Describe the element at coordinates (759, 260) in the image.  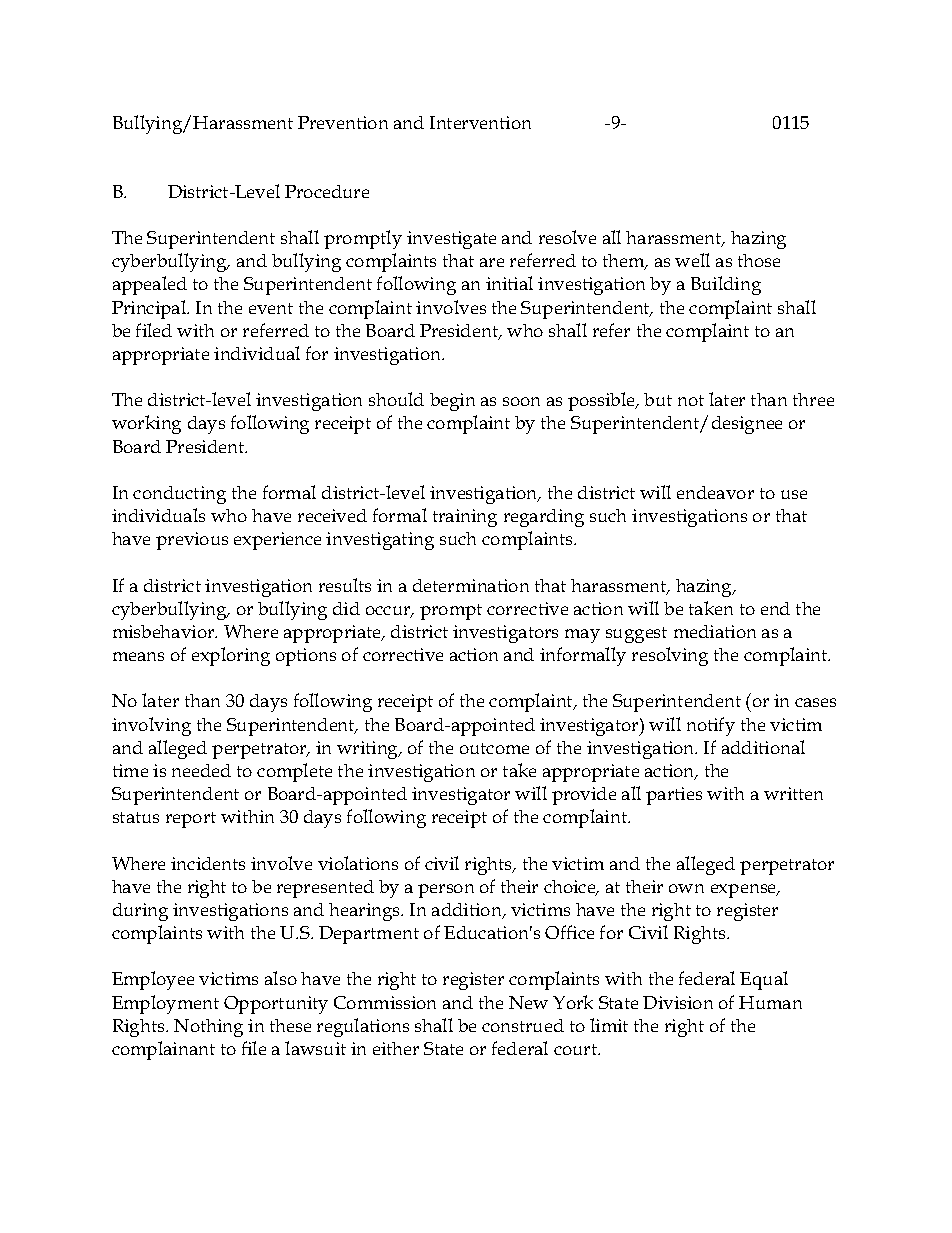
I see `those` at that location.
